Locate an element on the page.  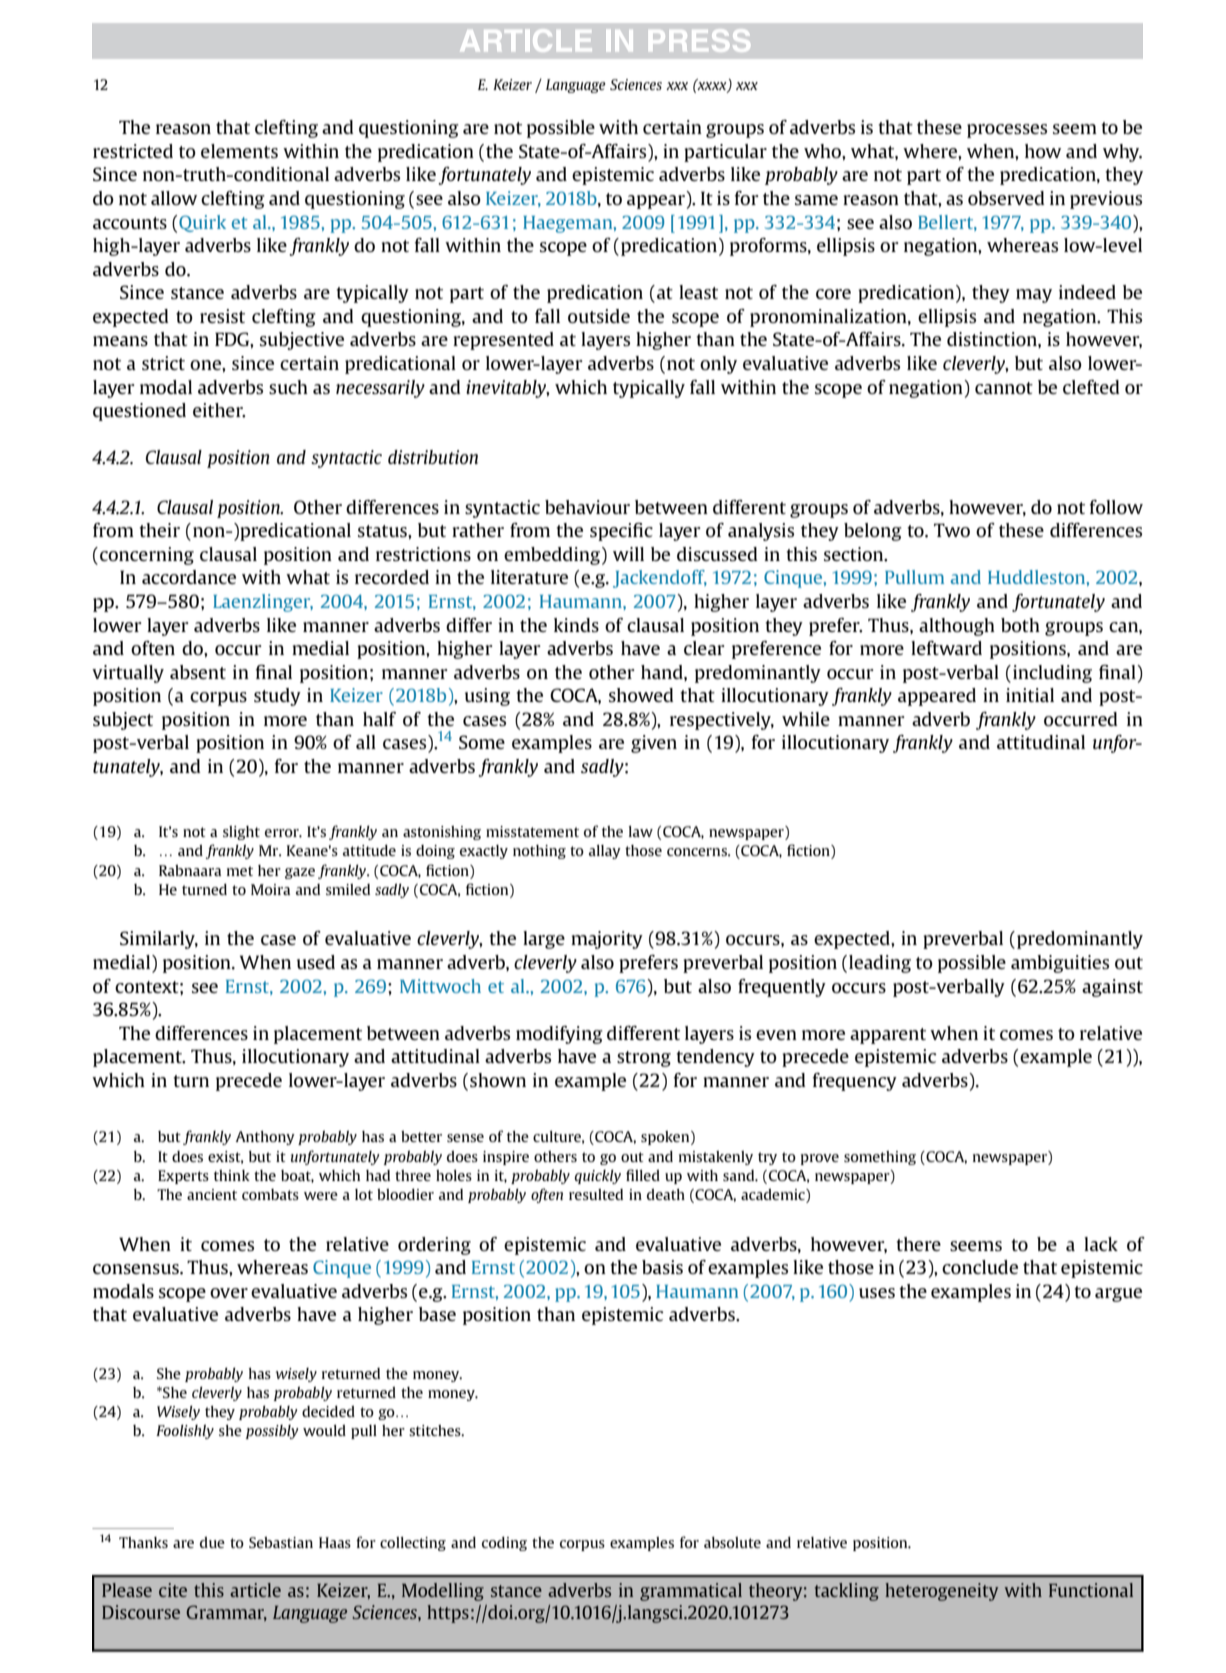
slight is located at coordinates (241, 833).
